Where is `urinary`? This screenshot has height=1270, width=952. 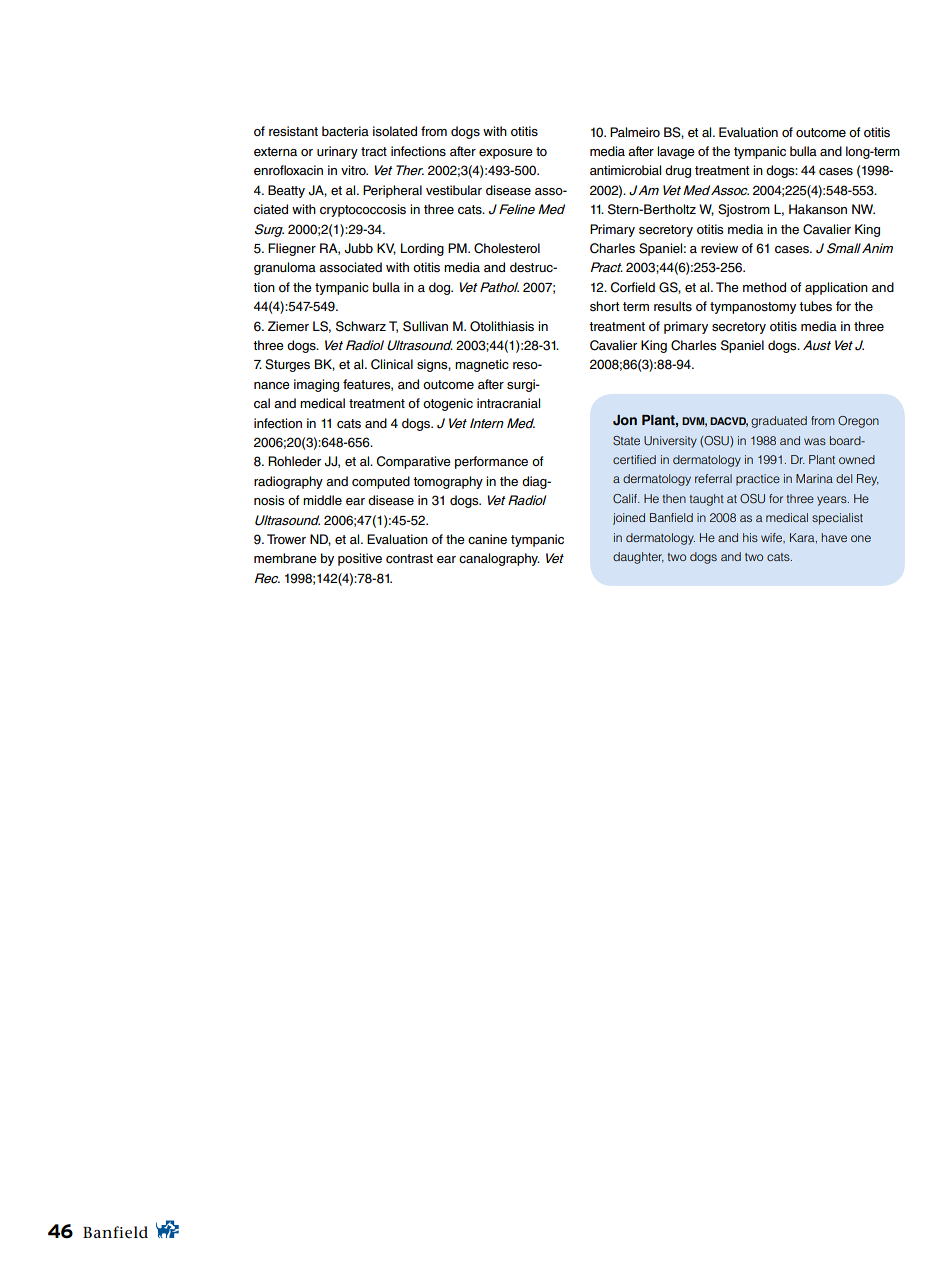 urinary is located at coordinates (337, 152).
